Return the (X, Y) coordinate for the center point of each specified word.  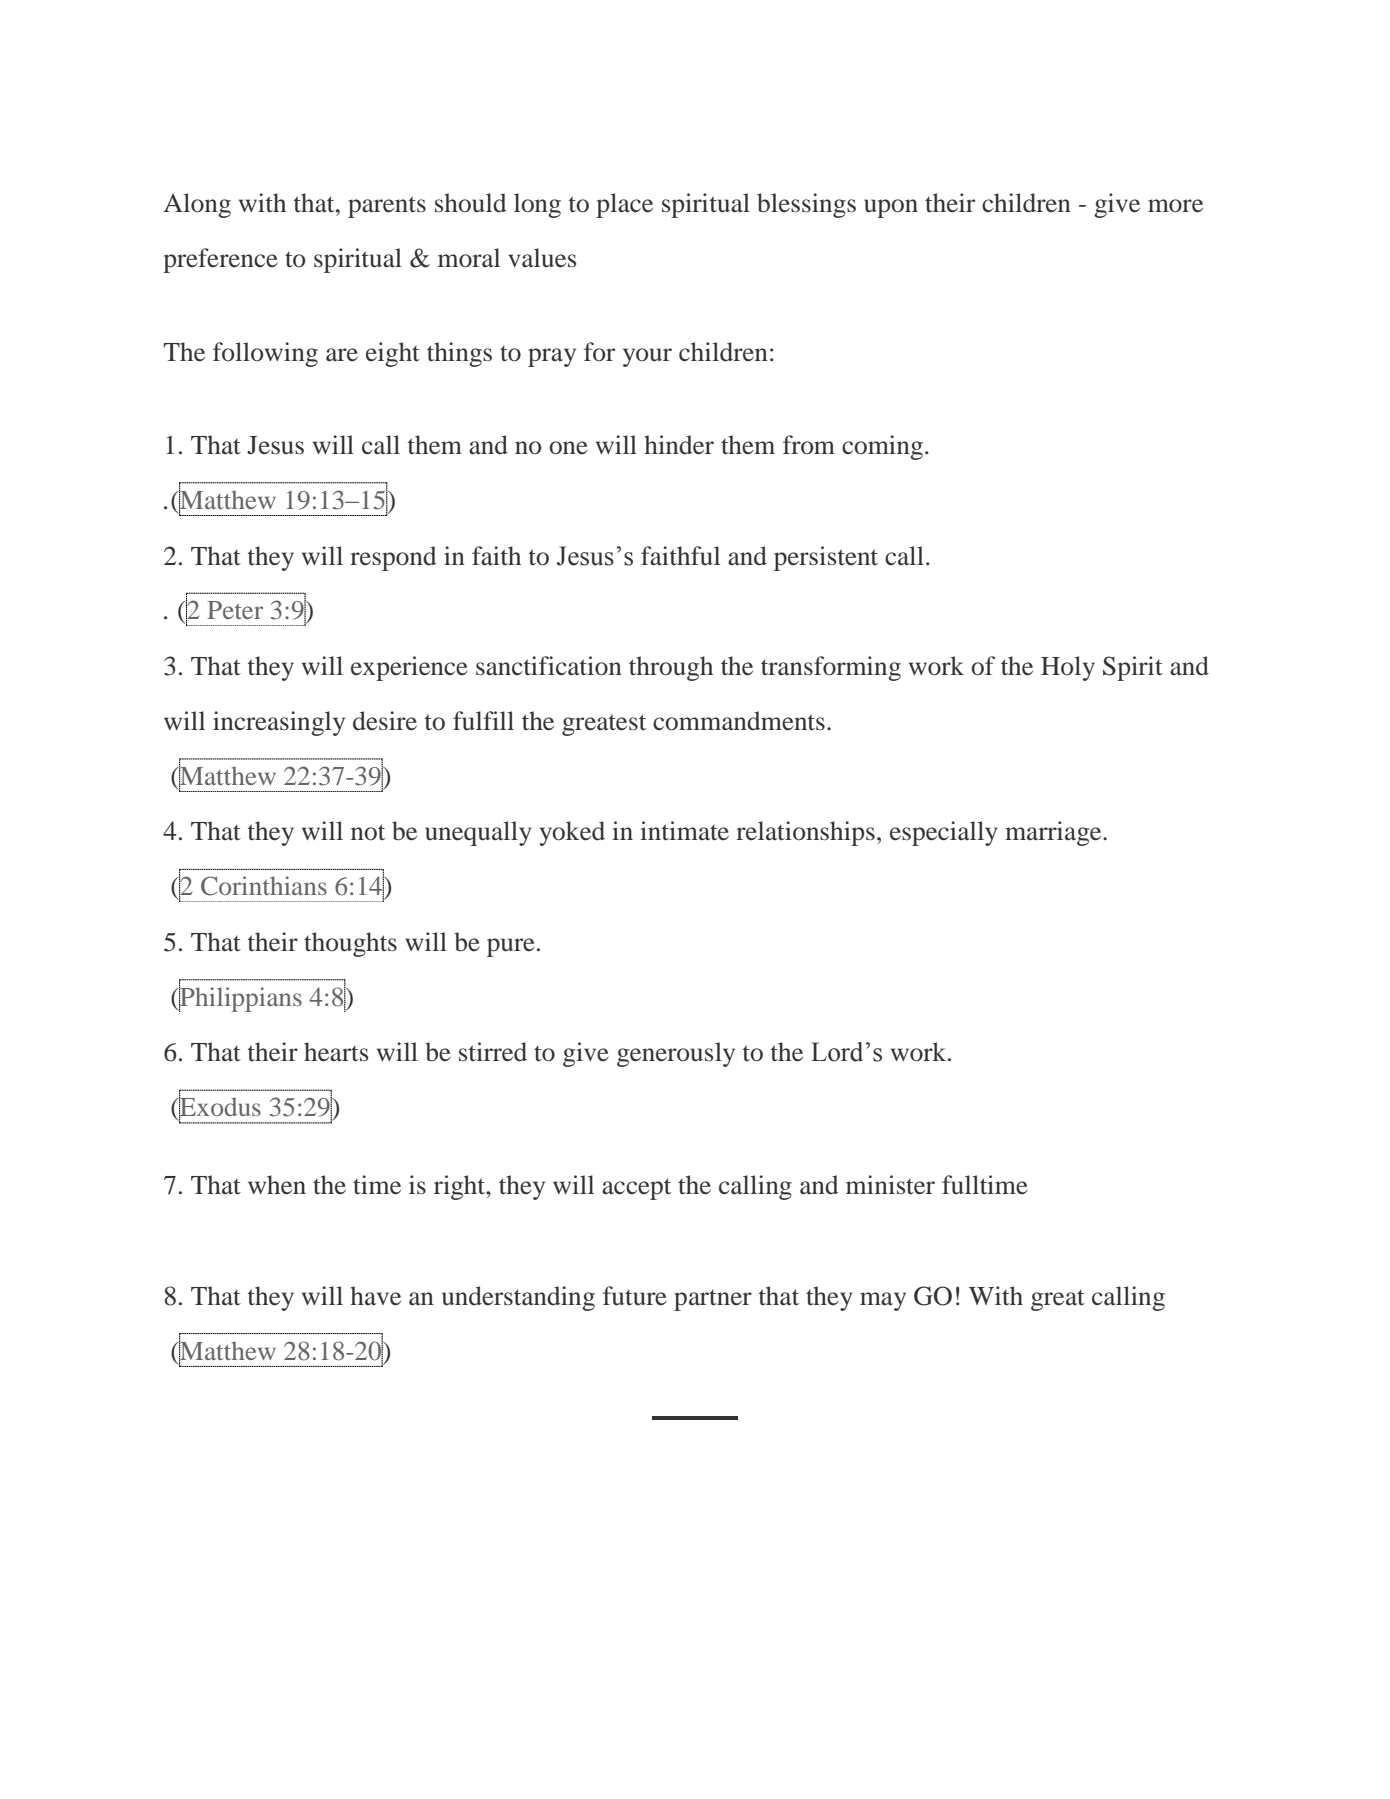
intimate (684, 831)
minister (890, 1185)
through (671, 668)
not (368, 832)
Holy (1068, 668)
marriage (1054, 833)
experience (409, 668)
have (375, 1296)
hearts (336, 1052)
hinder (679, 445)
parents (387, 207)
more (1175, 206)
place (624, 205)
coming (882, 447)
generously (676, 1054)
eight (393, 354)
